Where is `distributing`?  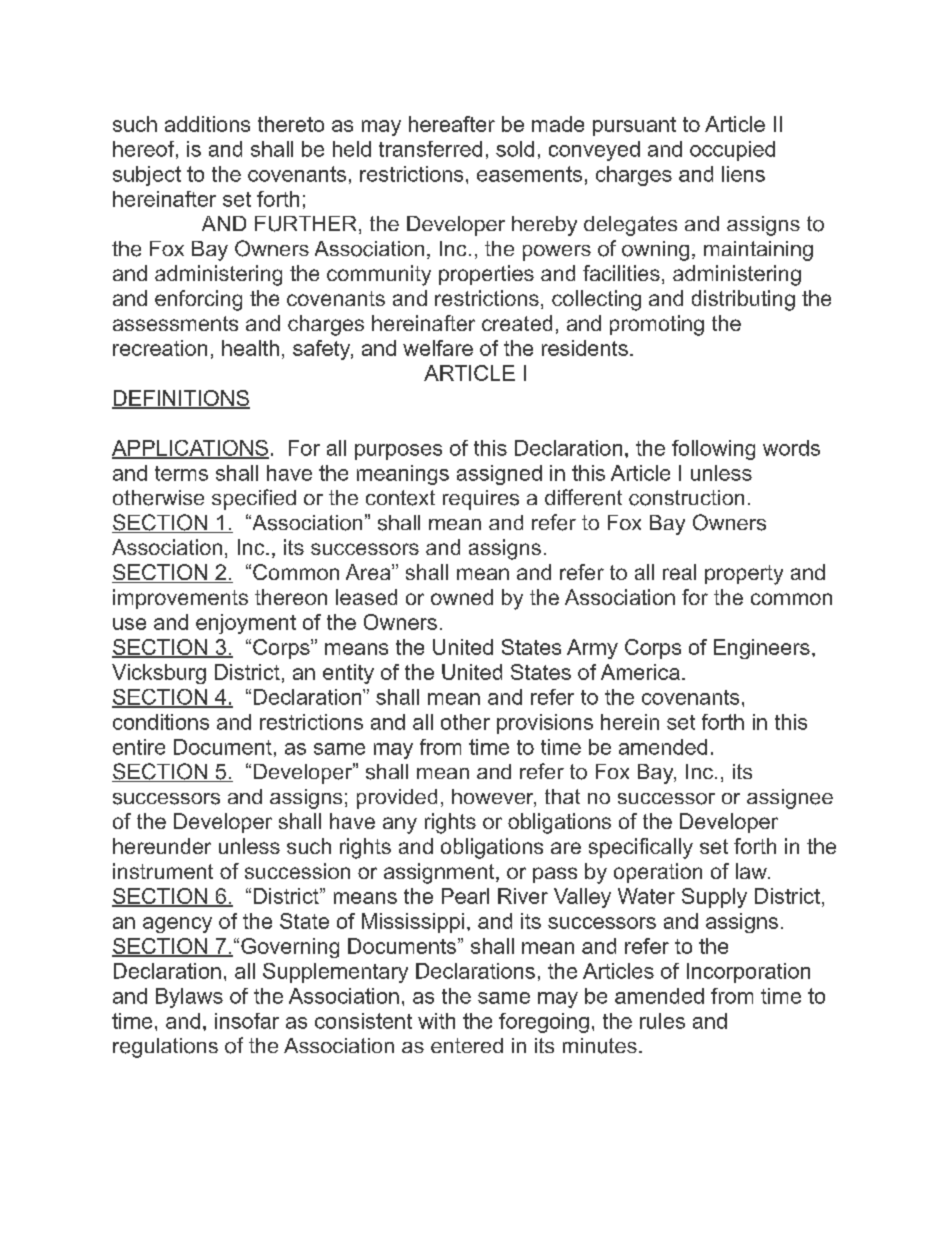
distributing is located at coordinates (743, 300).
